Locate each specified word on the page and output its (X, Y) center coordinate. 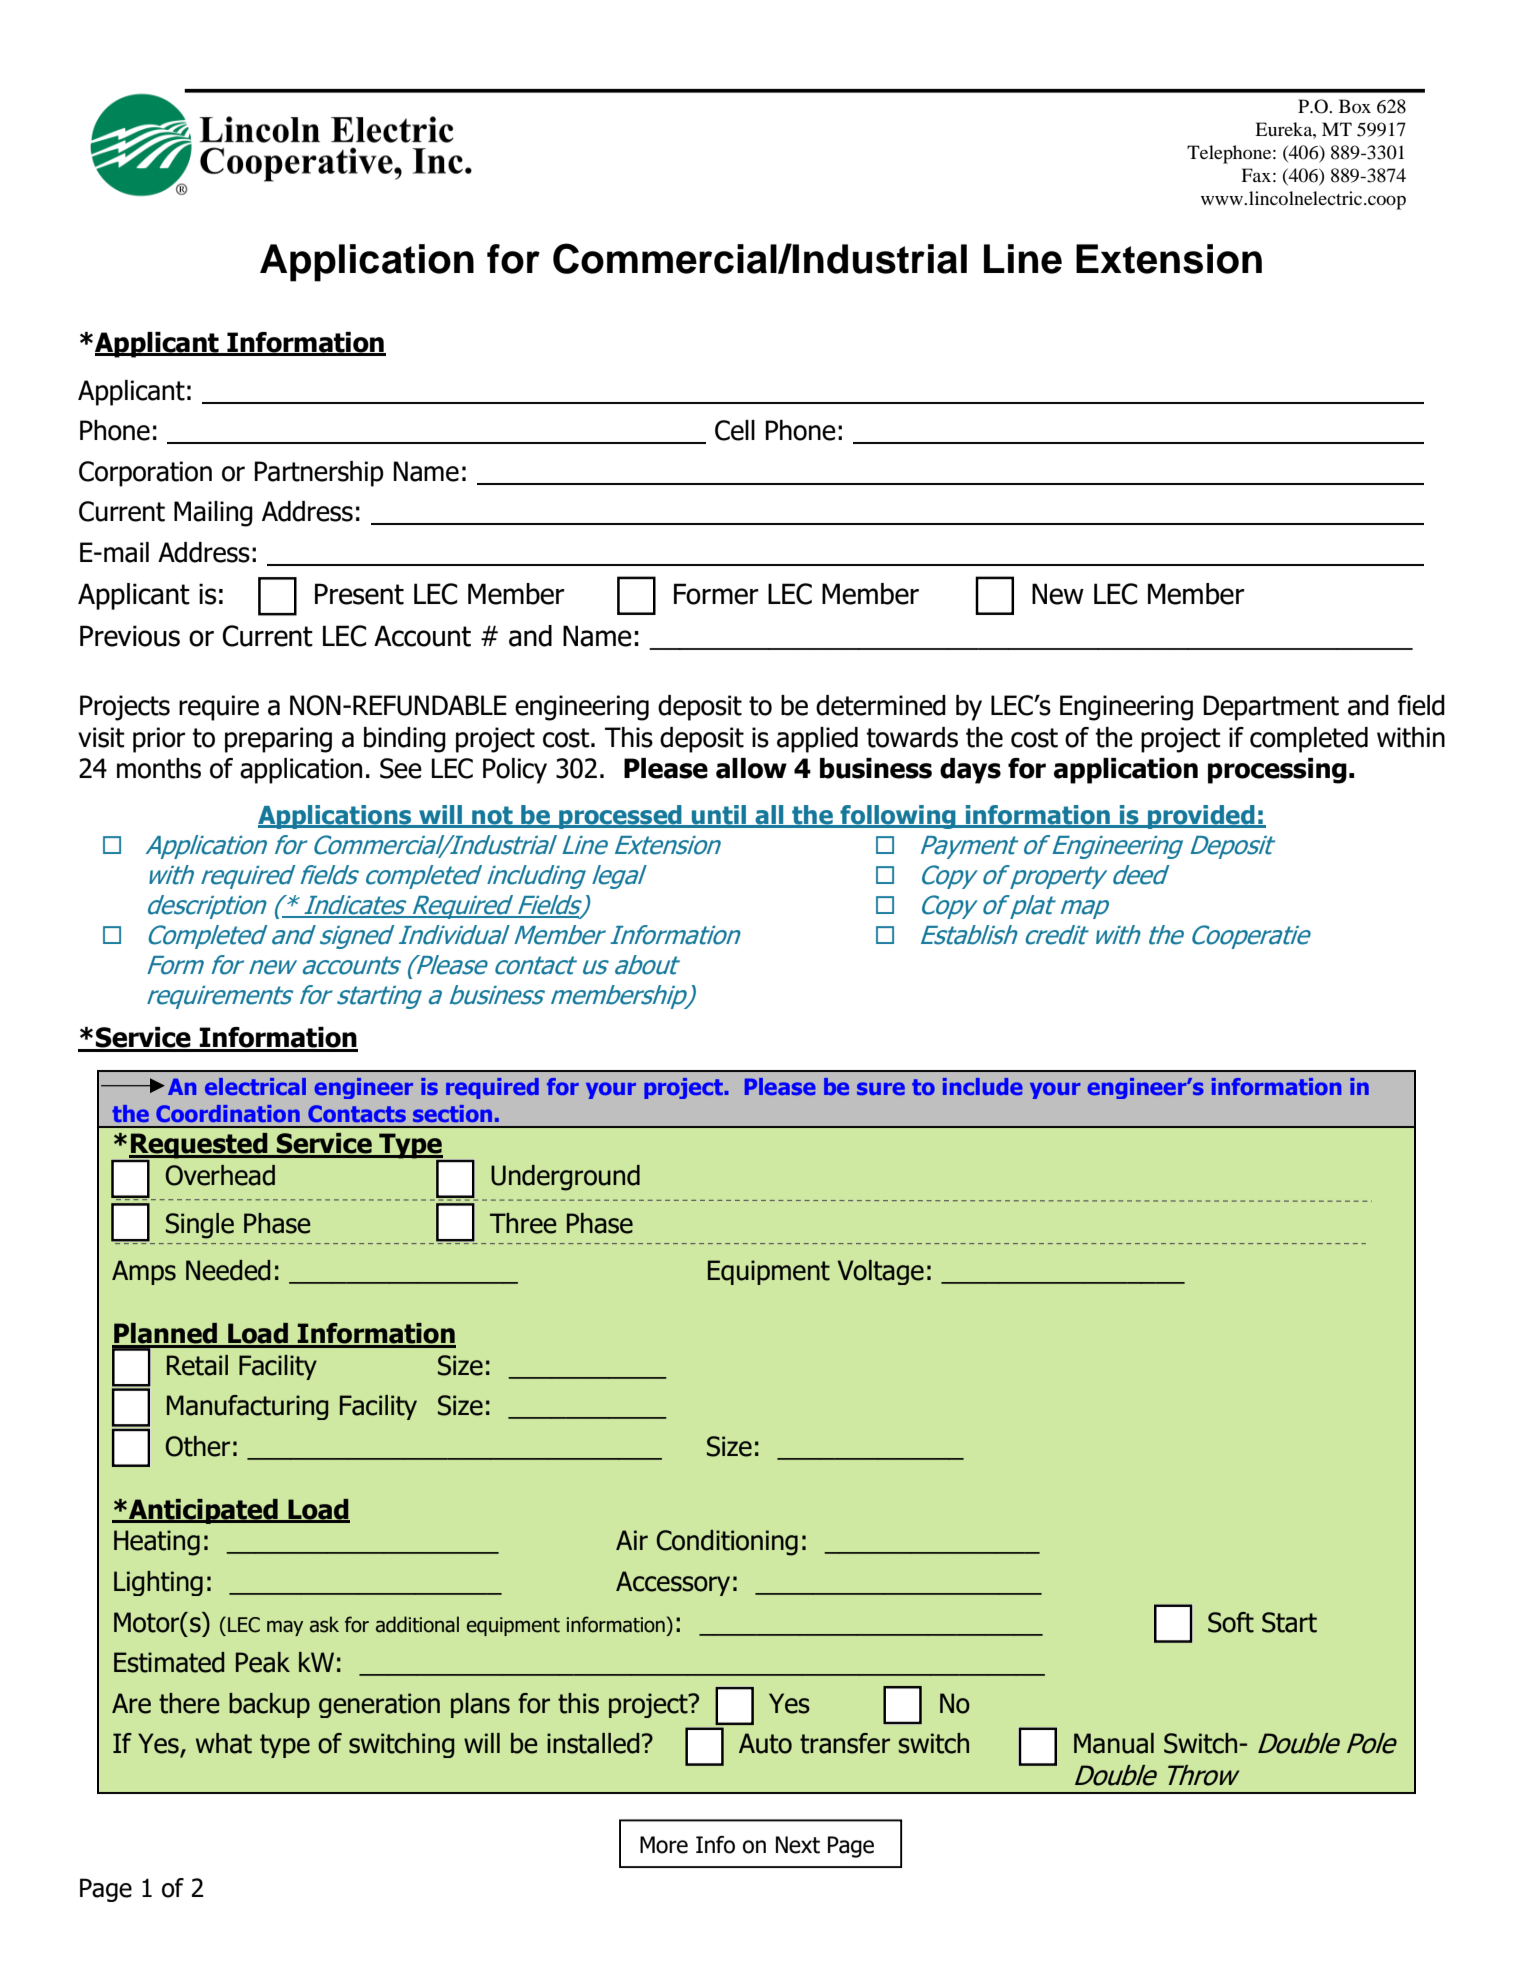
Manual (1114, 1743)
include (983, 1086)
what (224, 1743)
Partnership (319, 474)
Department (1271, 708)
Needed (228, 1270)
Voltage (880, 1272)
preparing (278, 740)
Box (1355, 106)
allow (751, 768)
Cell (735, 430)
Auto (765, 1743)
